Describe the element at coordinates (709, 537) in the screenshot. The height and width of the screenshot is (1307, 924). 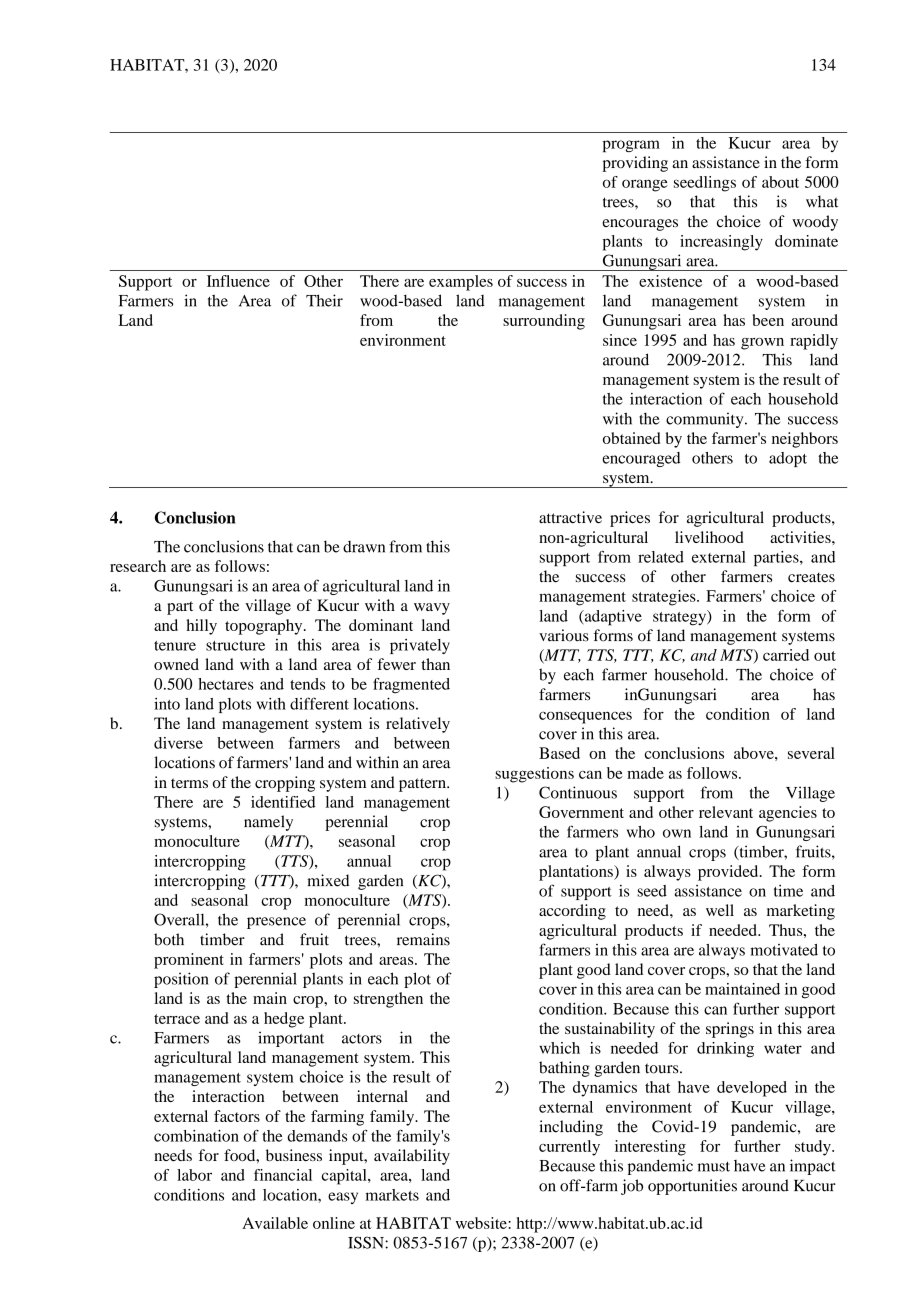
I see `livelihood` at that location.
